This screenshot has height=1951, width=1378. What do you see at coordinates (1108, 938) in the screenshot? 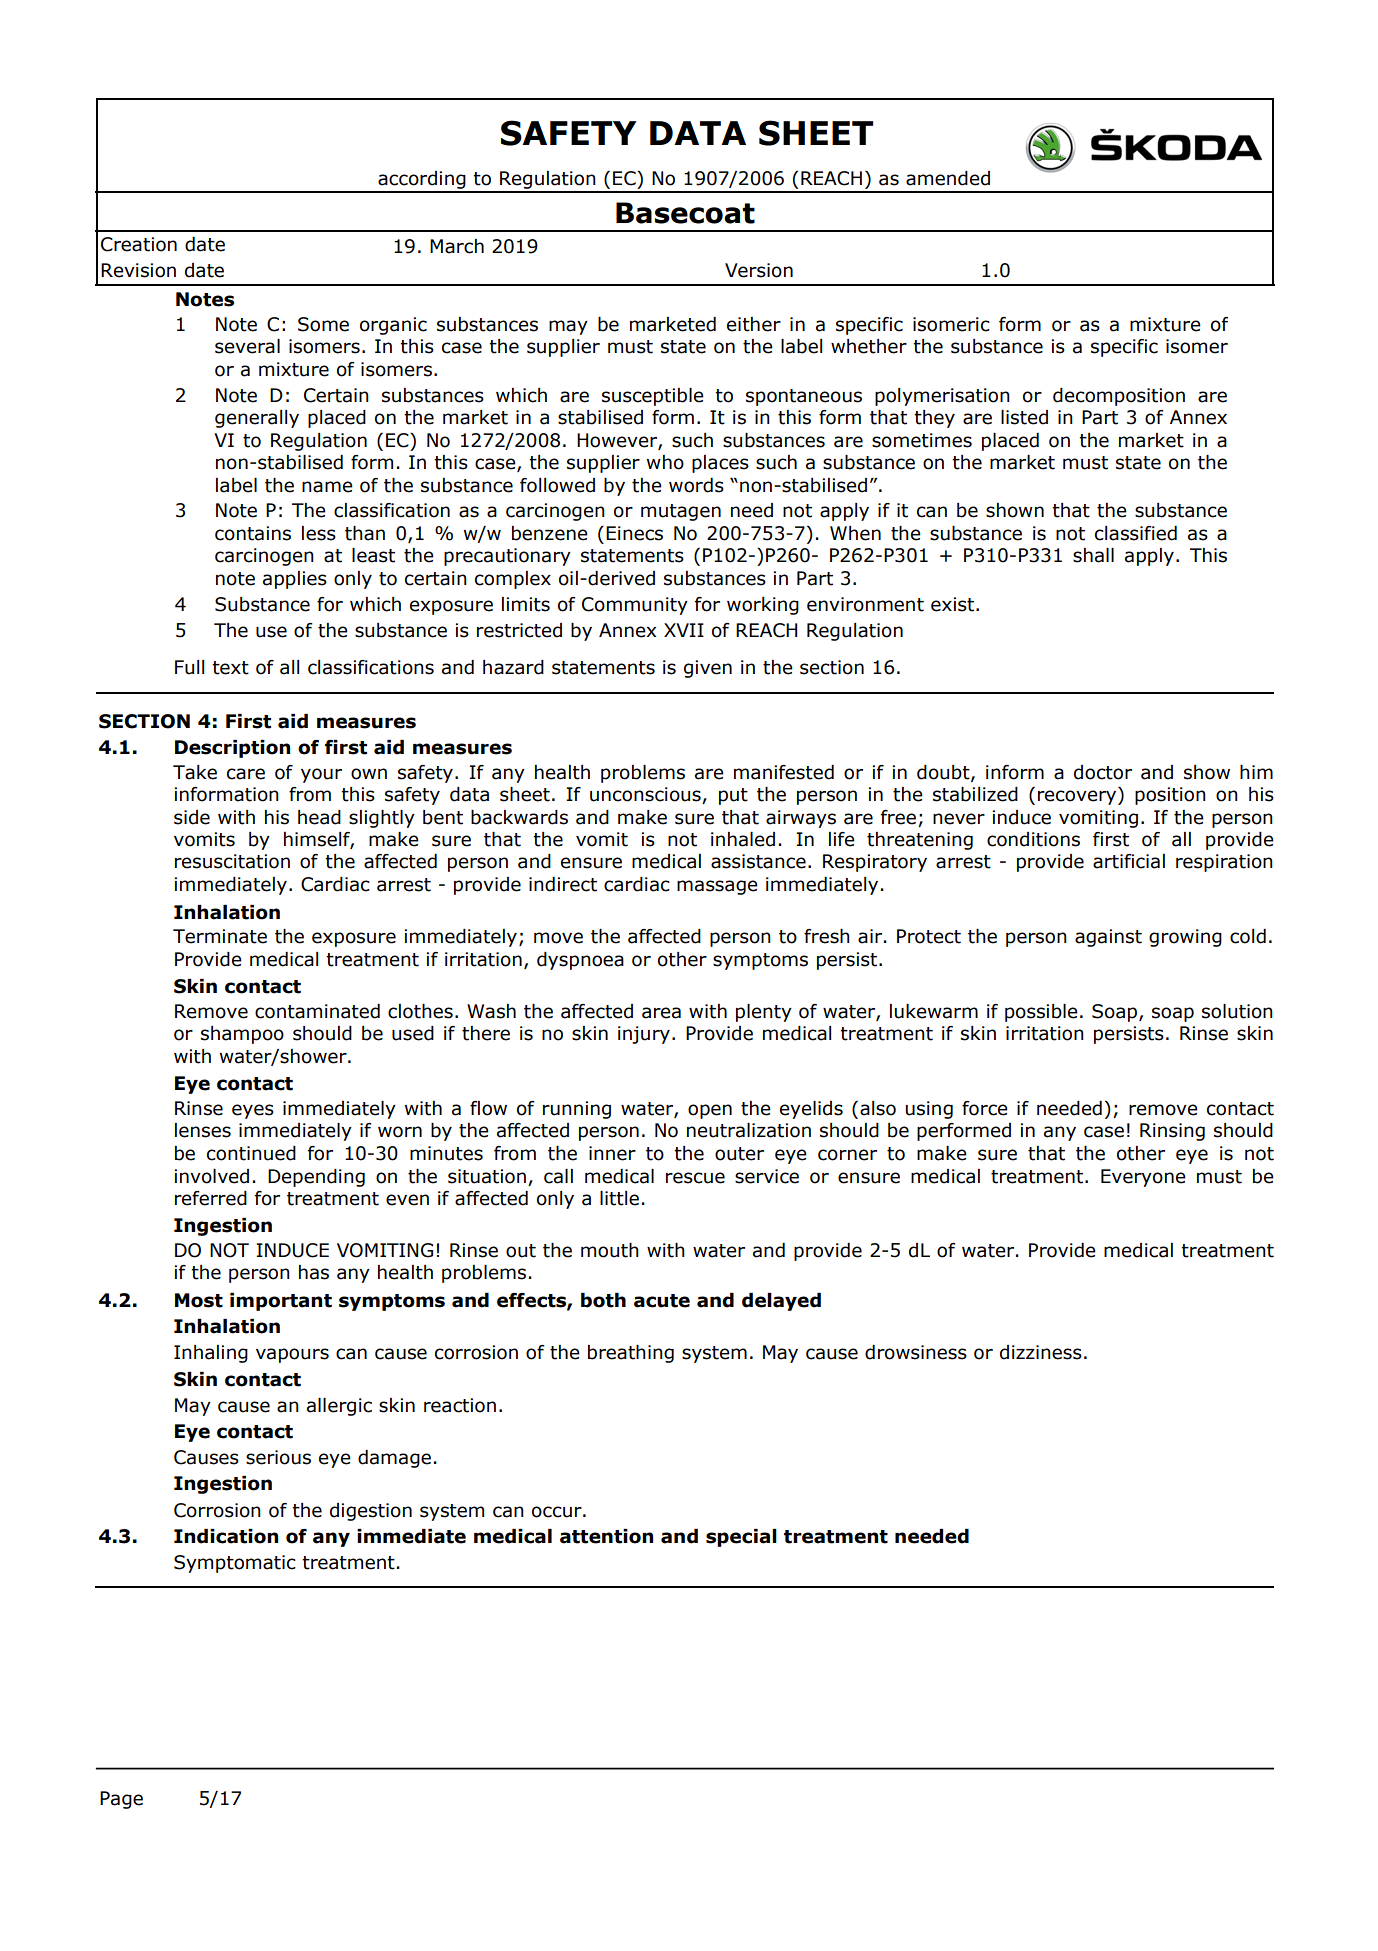
I see `against` at bounding box center [1108, 938].
